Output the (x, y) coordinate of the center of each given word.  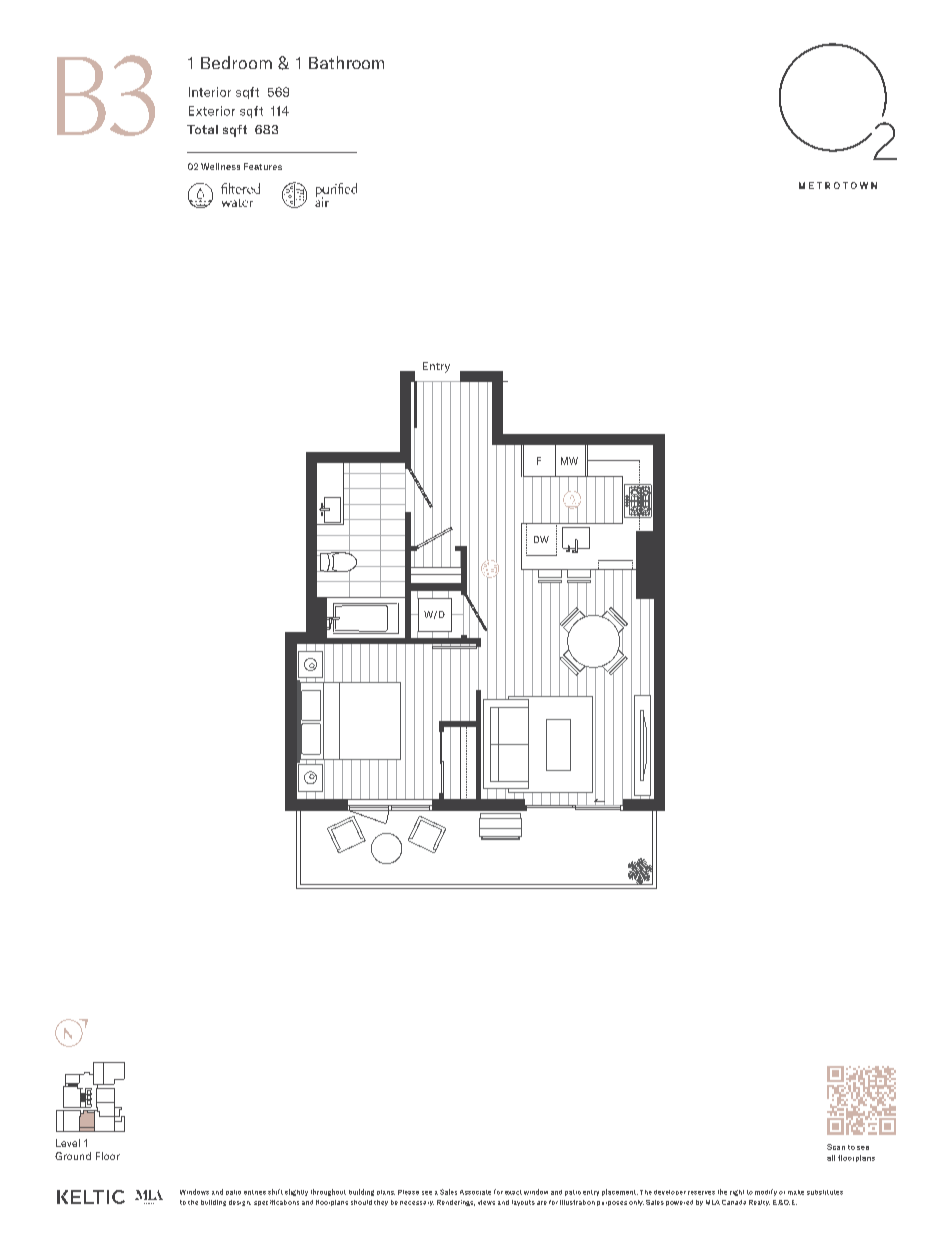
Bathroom (346, 62)
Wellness (220, 166)
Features (263, 166)
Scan (836, 1147)
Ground (73, 1156)
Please (408, 1192)
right (737, 1193)
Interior (210, 92)
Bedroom (236, 62)
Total (202, 129)
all (831, 1158)
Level (68, 1143)
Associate (475, 1192)
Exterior (212, 111)
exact (513, 1192)
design (240, 1203)
